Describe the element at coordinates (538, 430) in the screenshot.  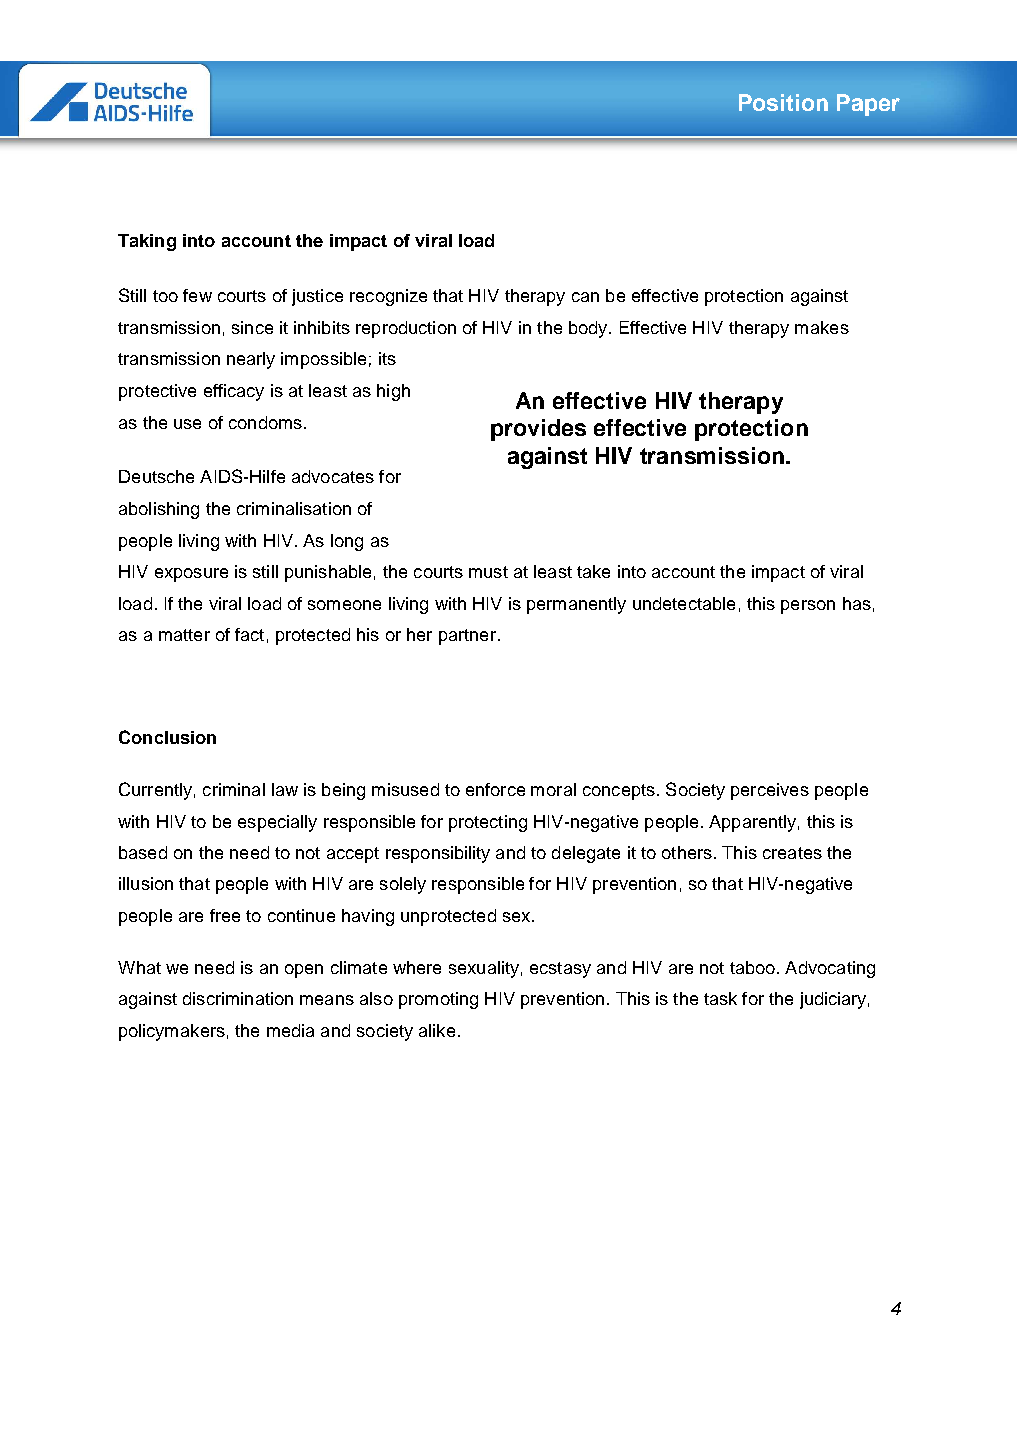
I see `provides` at that location.
